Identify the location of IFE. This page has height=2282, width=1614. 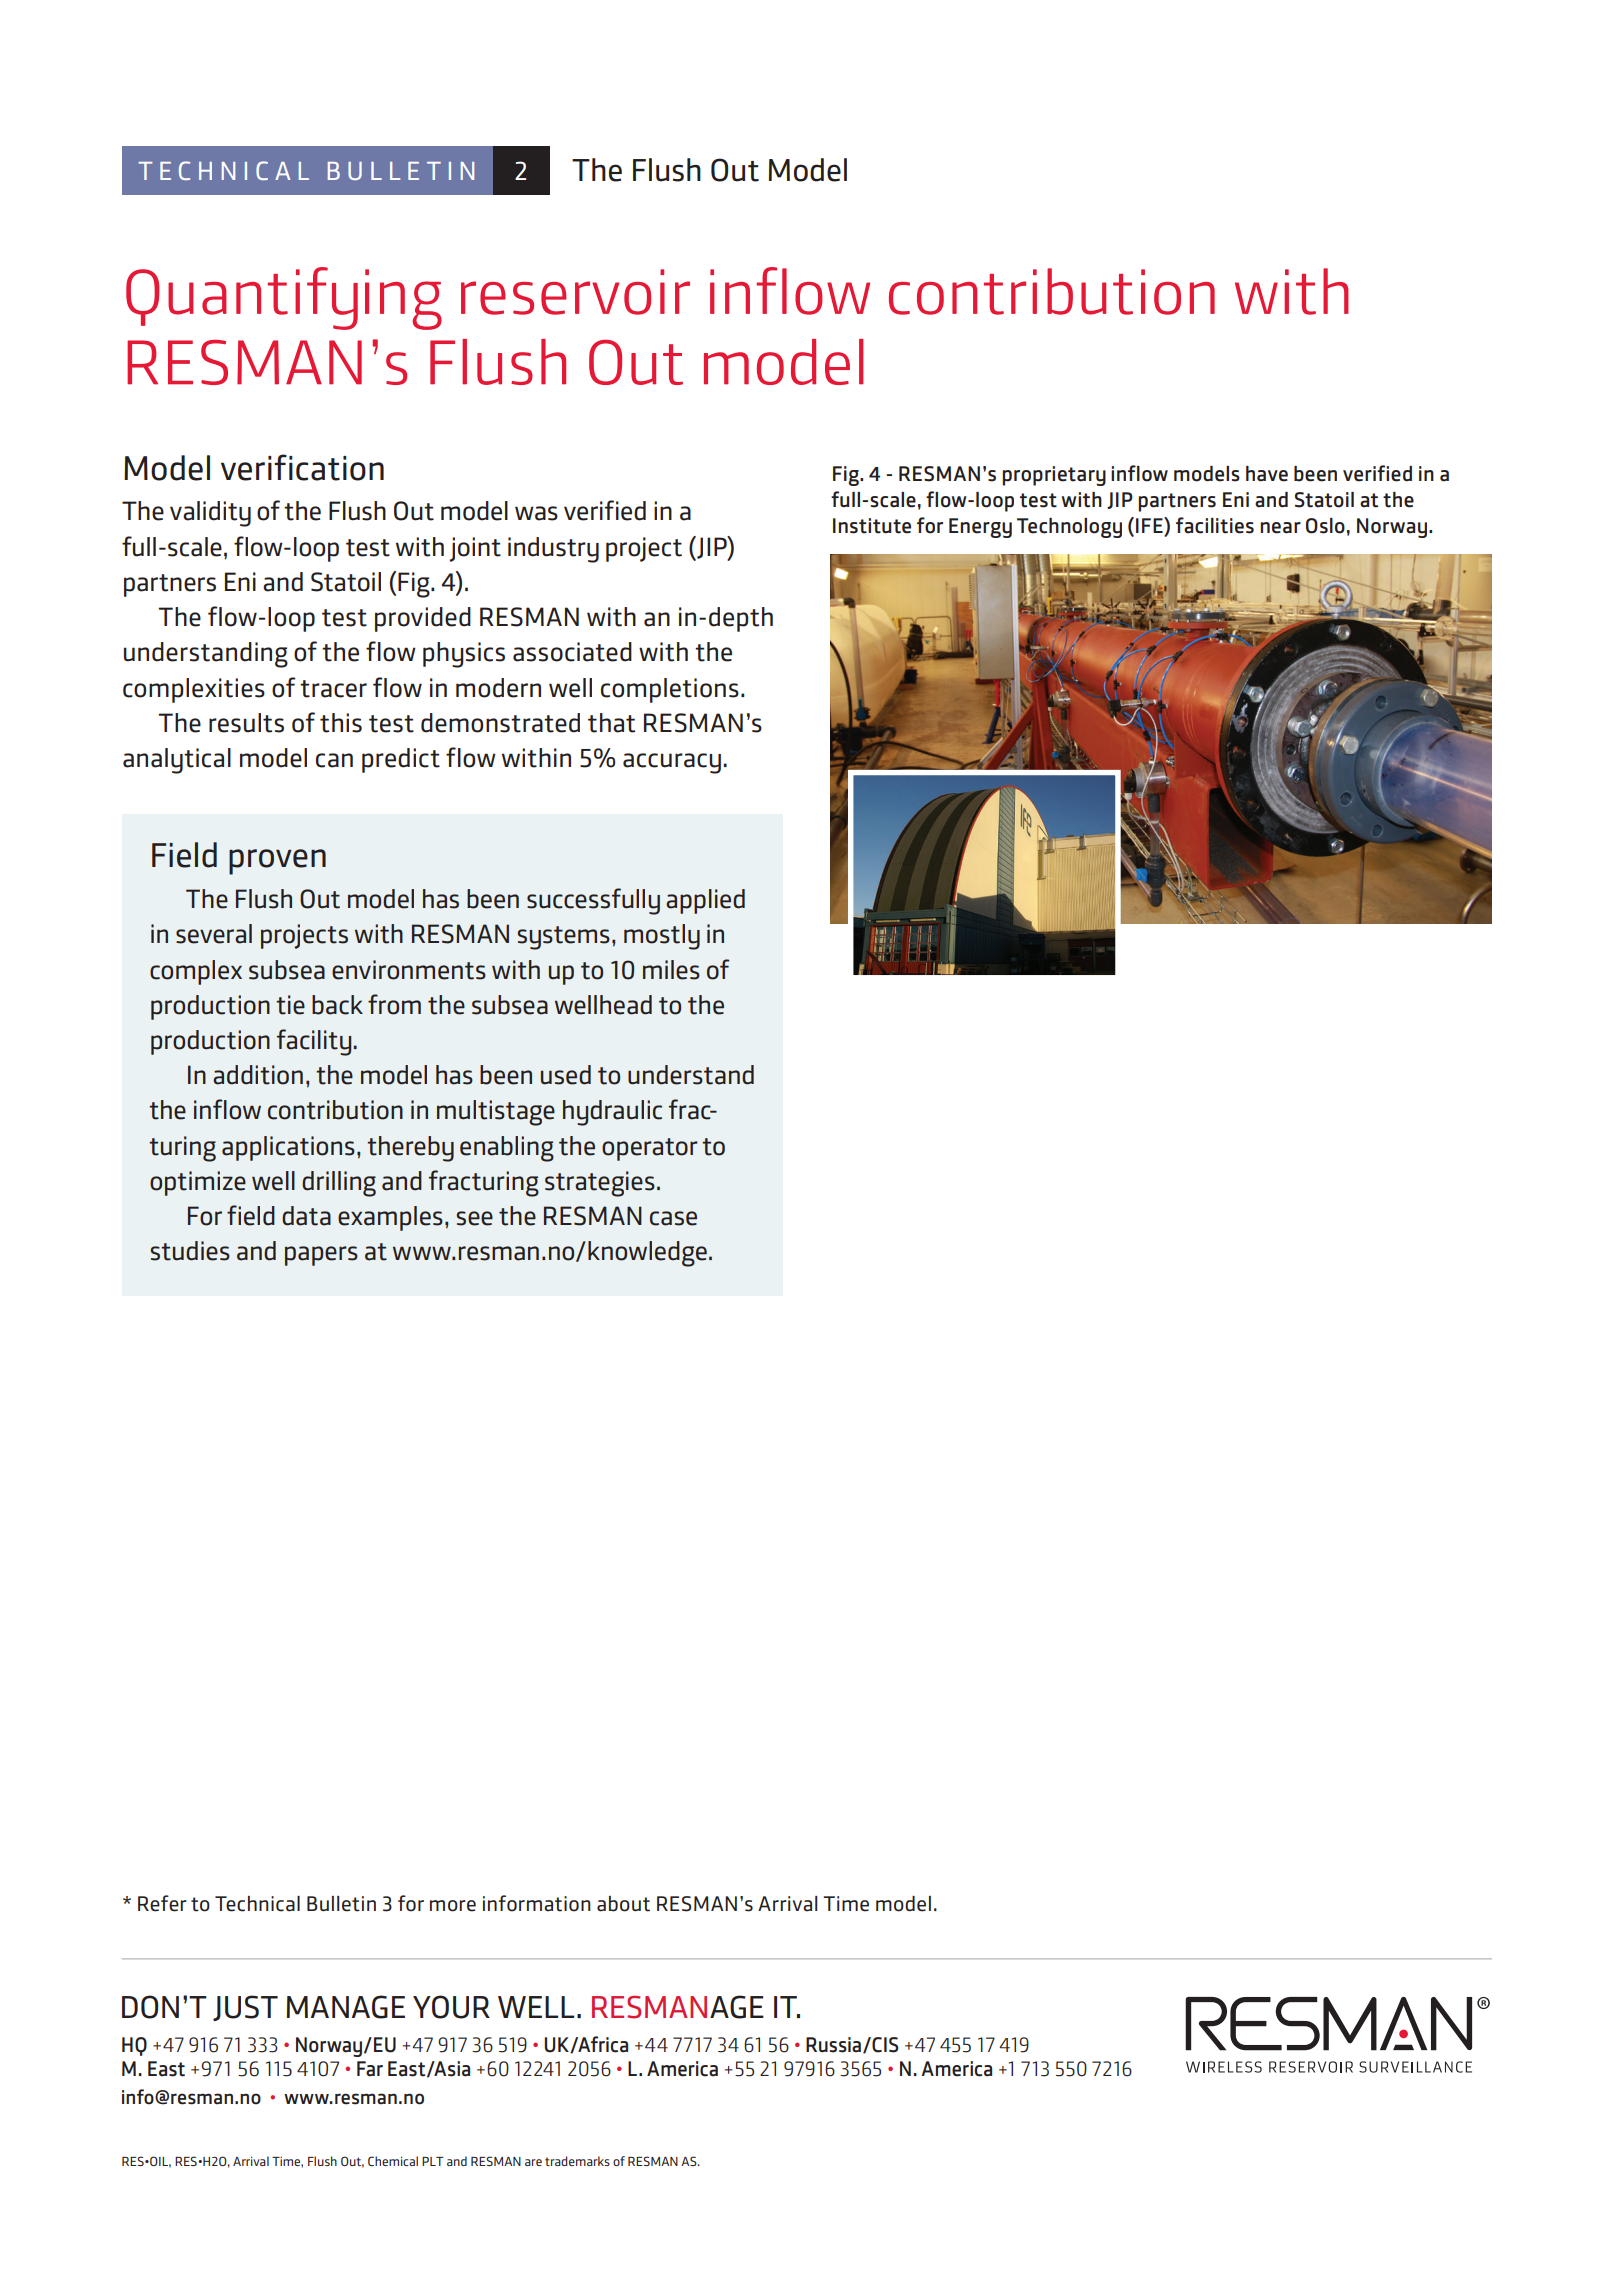
(1150, 526).
